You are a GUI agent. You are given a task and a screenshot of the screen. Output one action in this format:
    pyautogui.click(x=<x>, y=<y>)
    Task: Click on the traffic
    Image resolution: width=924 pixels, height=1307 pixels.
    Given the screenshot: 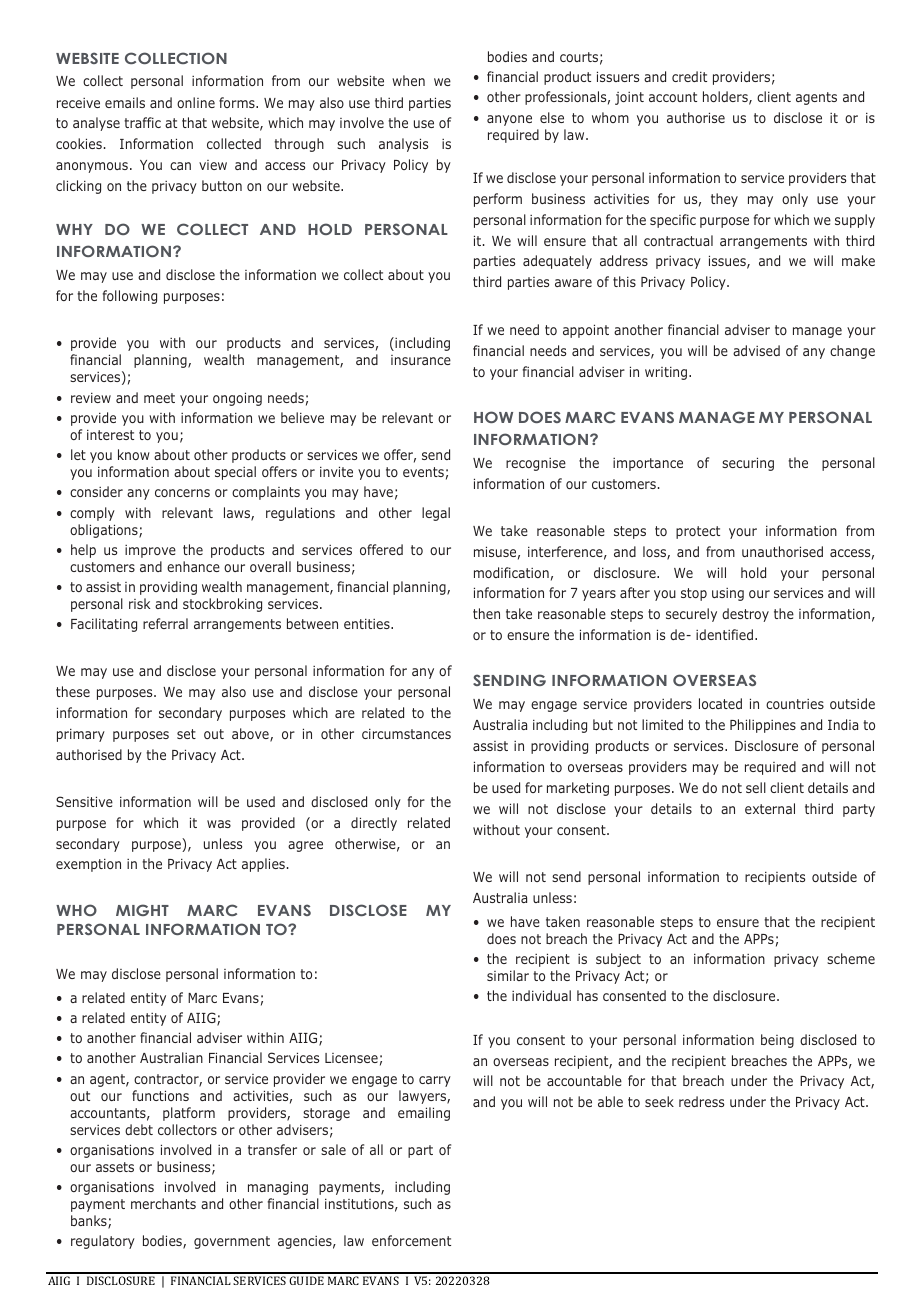 What is the action you would take?
    pyautogui.click(x=142, y=122)
